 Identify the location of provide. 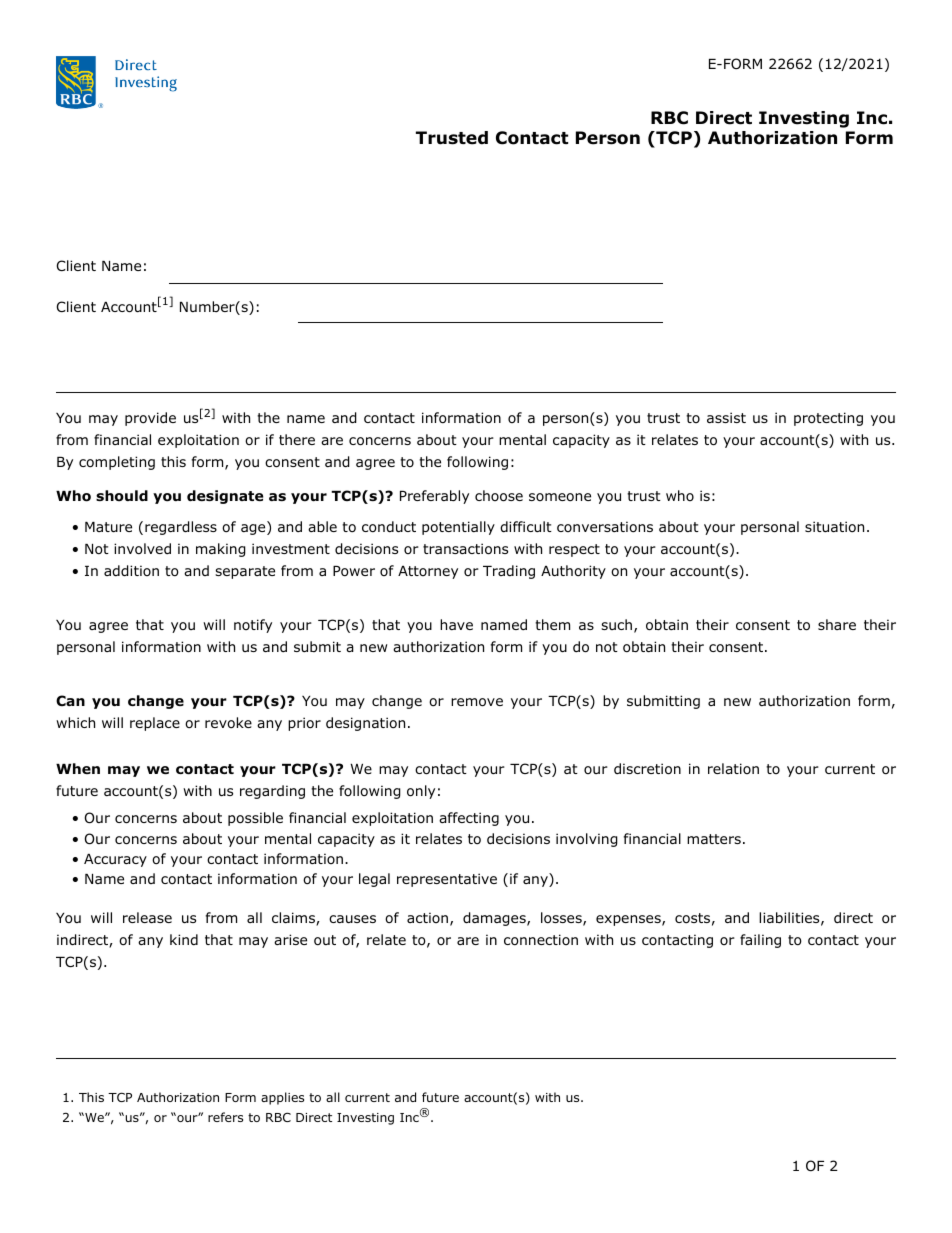
(150, 419).
